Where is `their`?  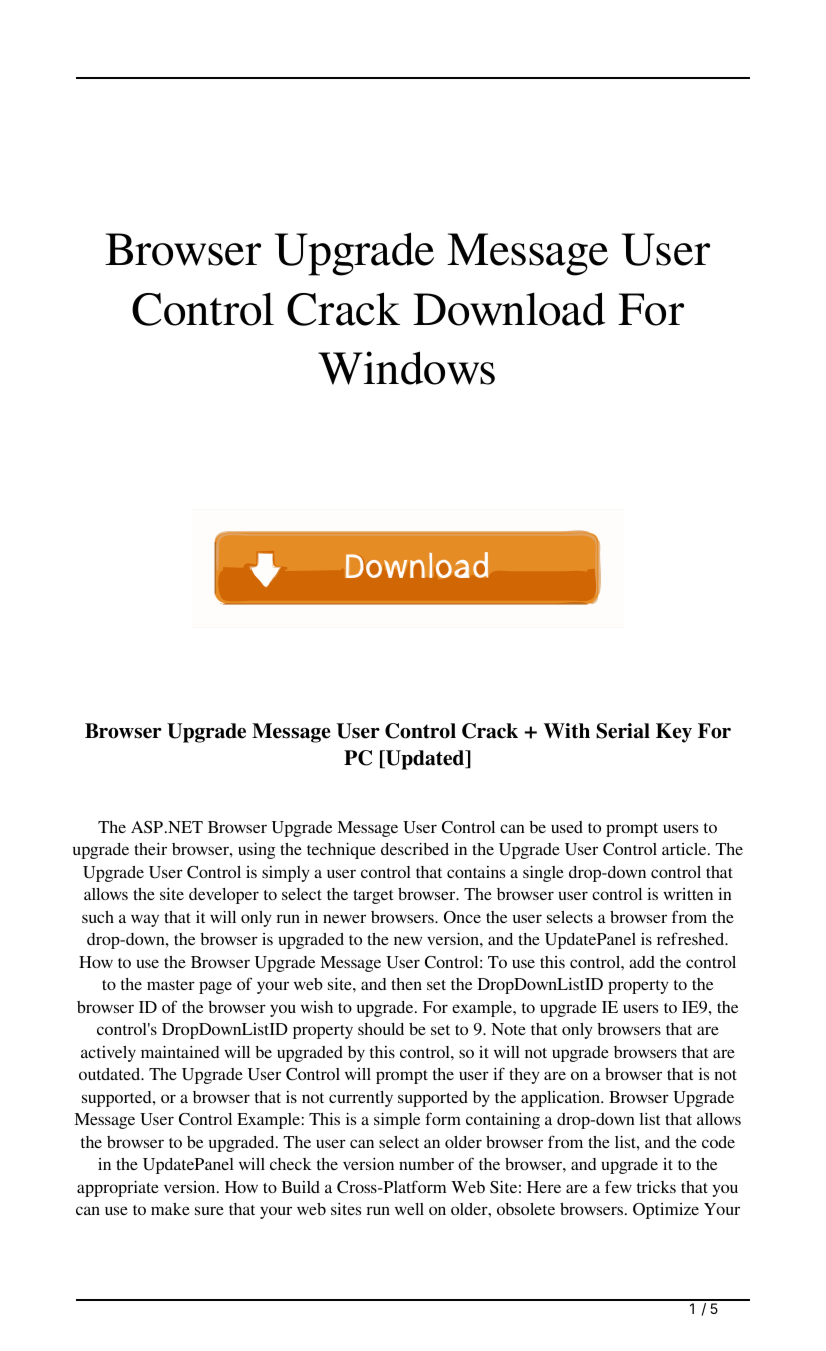 their is located at coordinates (150, 848).
